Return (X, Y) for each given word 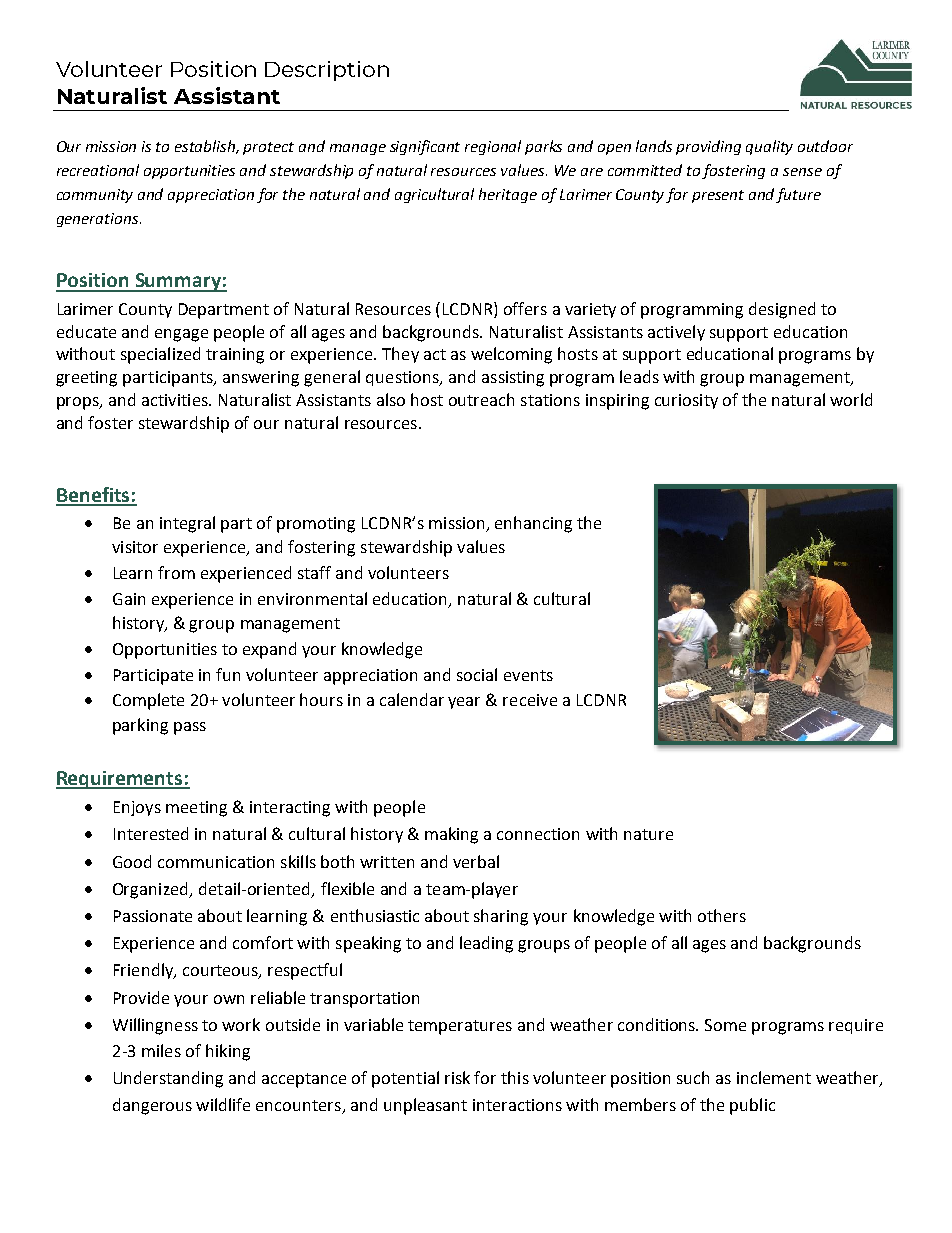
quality (769, 147)
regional (493, 147)
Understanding (168, 1079)
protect (268, 148)
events (528, 675)
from (176, 572)
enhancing (533, 524)
